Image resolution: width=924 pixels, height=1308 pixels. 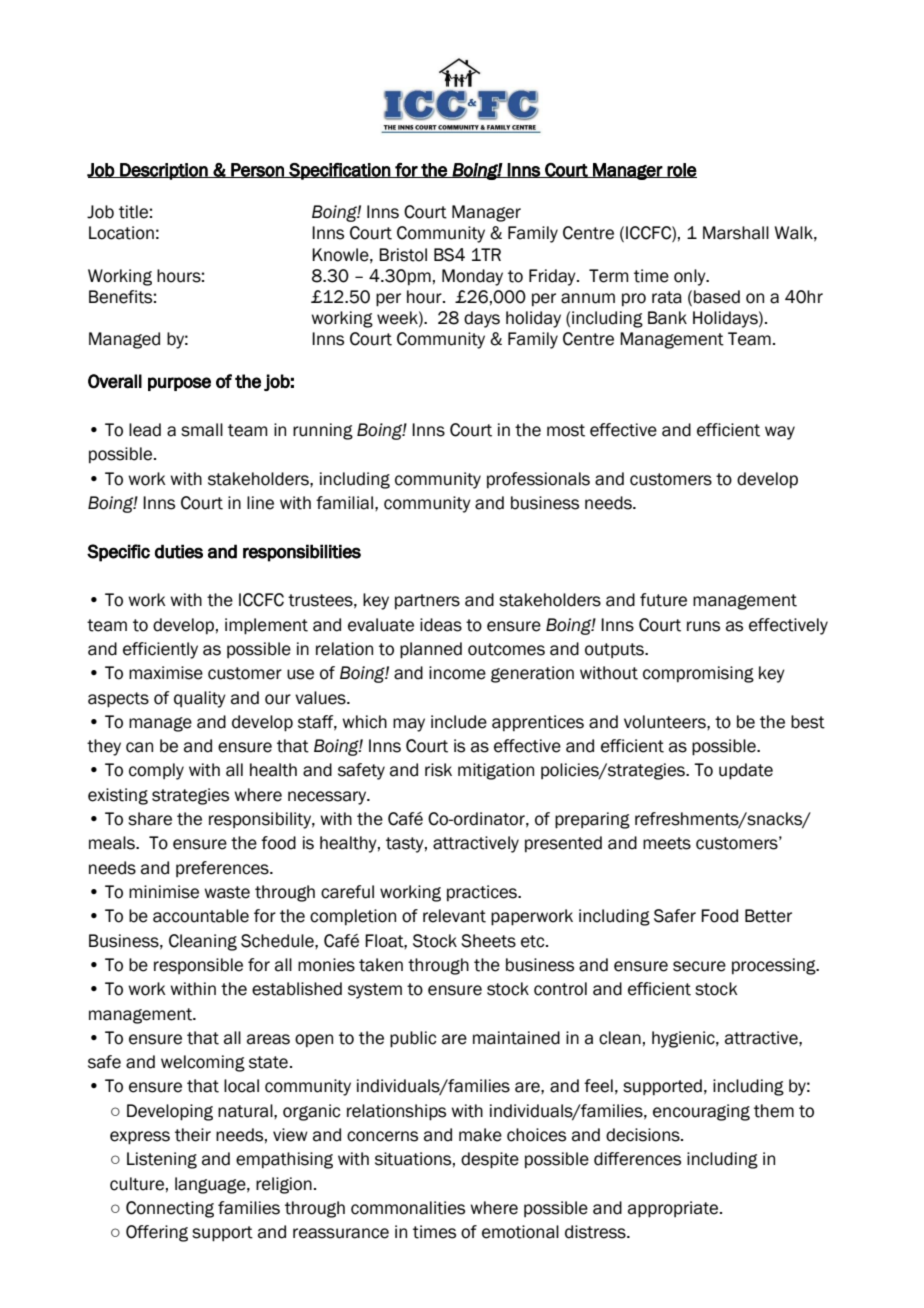 I want to click on duties, so click(x=179, y=551).
